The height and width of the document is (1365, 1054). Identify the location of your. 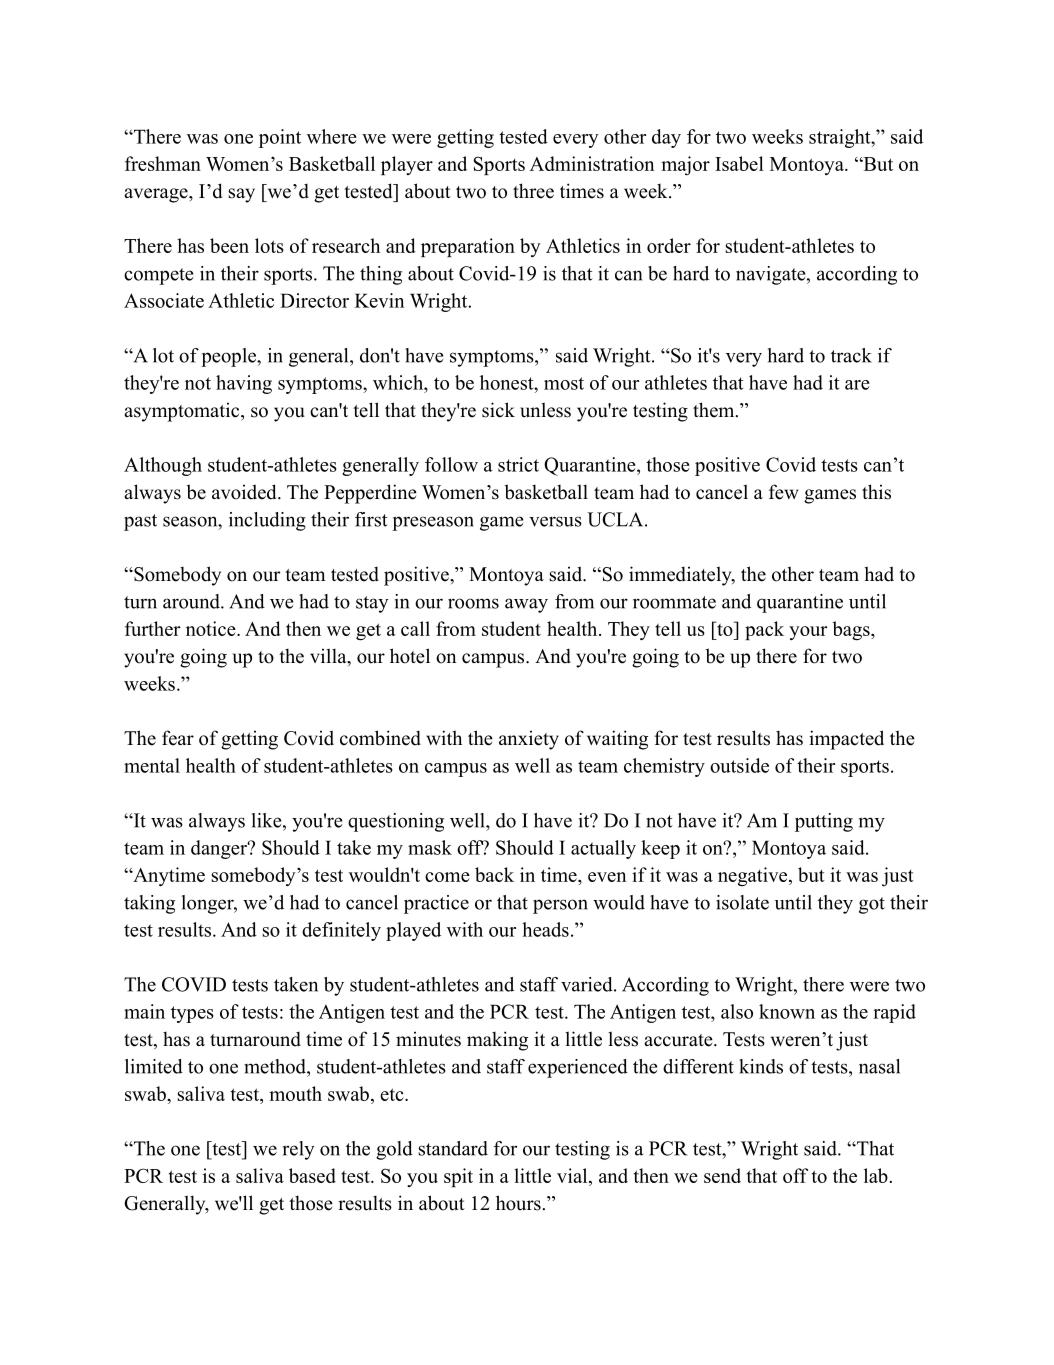
(808, 633).
